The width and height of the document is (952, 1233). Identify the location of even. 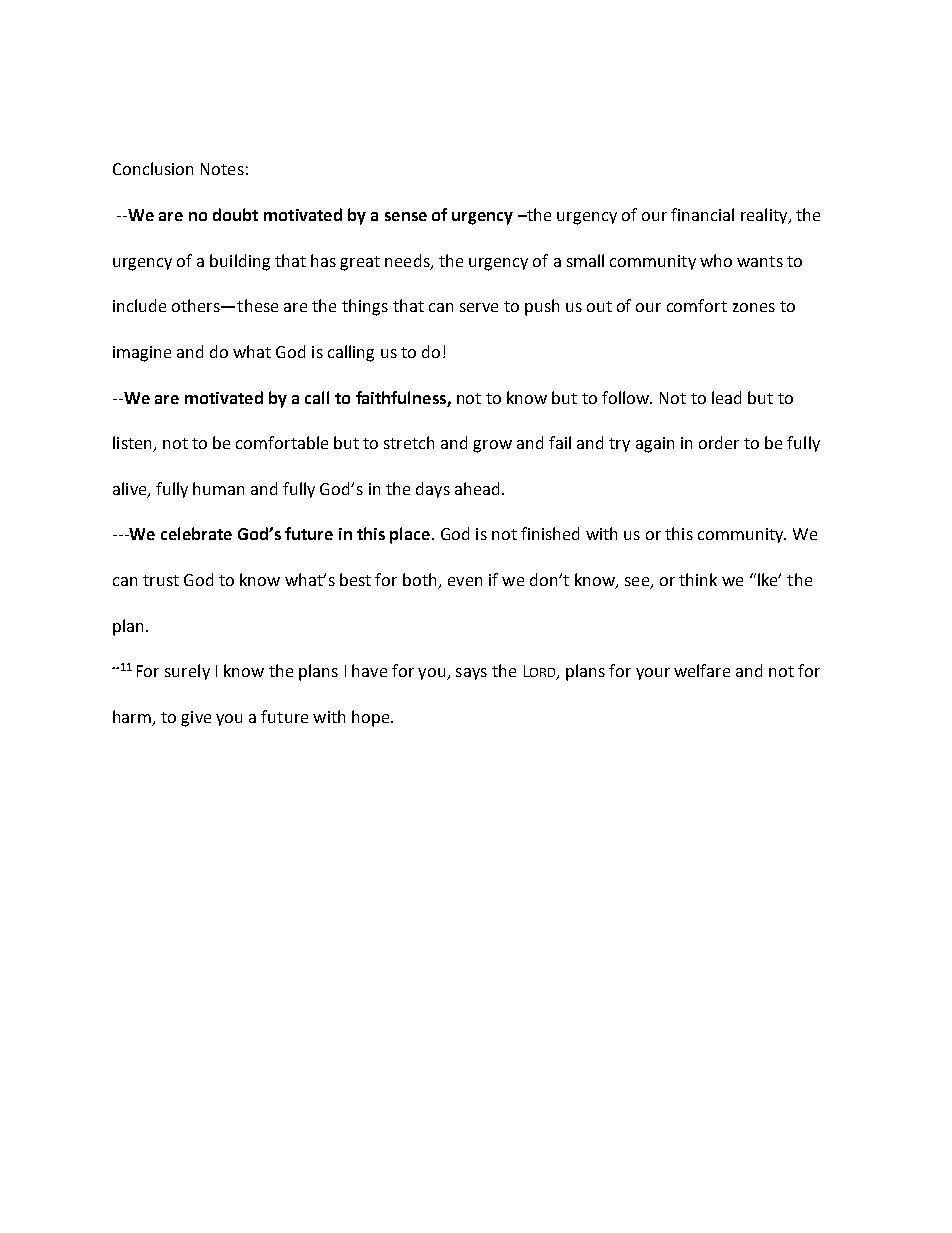
(465, 581).
